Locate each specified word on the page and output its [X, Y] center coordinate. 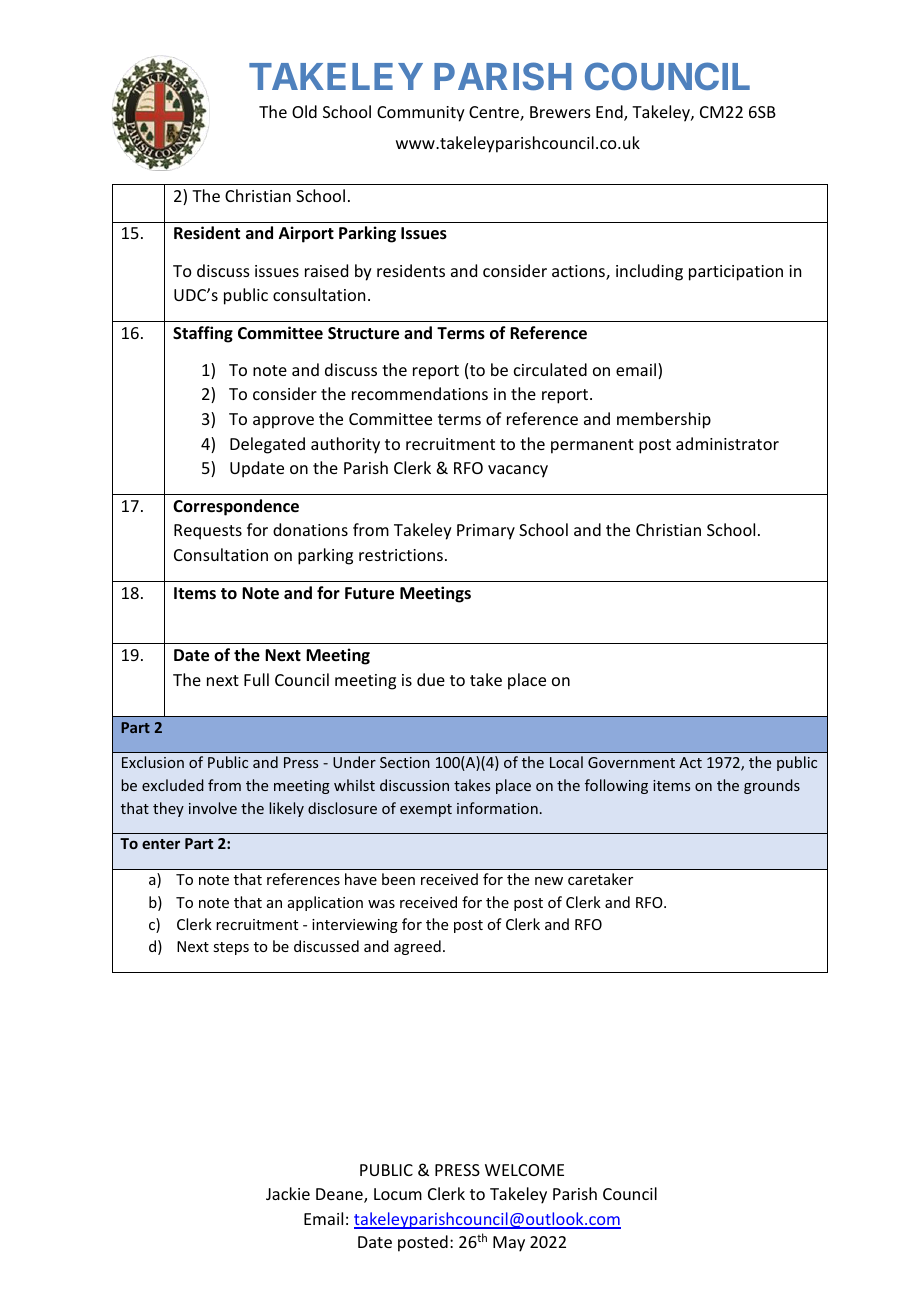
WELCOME [524, 1170]
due [431, 679]
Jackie [288, 1193]
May [509, 1244]
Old [304, 111]
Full [256, 679]
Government [631, 762]
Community [421, 114]
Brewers [560, 112]
